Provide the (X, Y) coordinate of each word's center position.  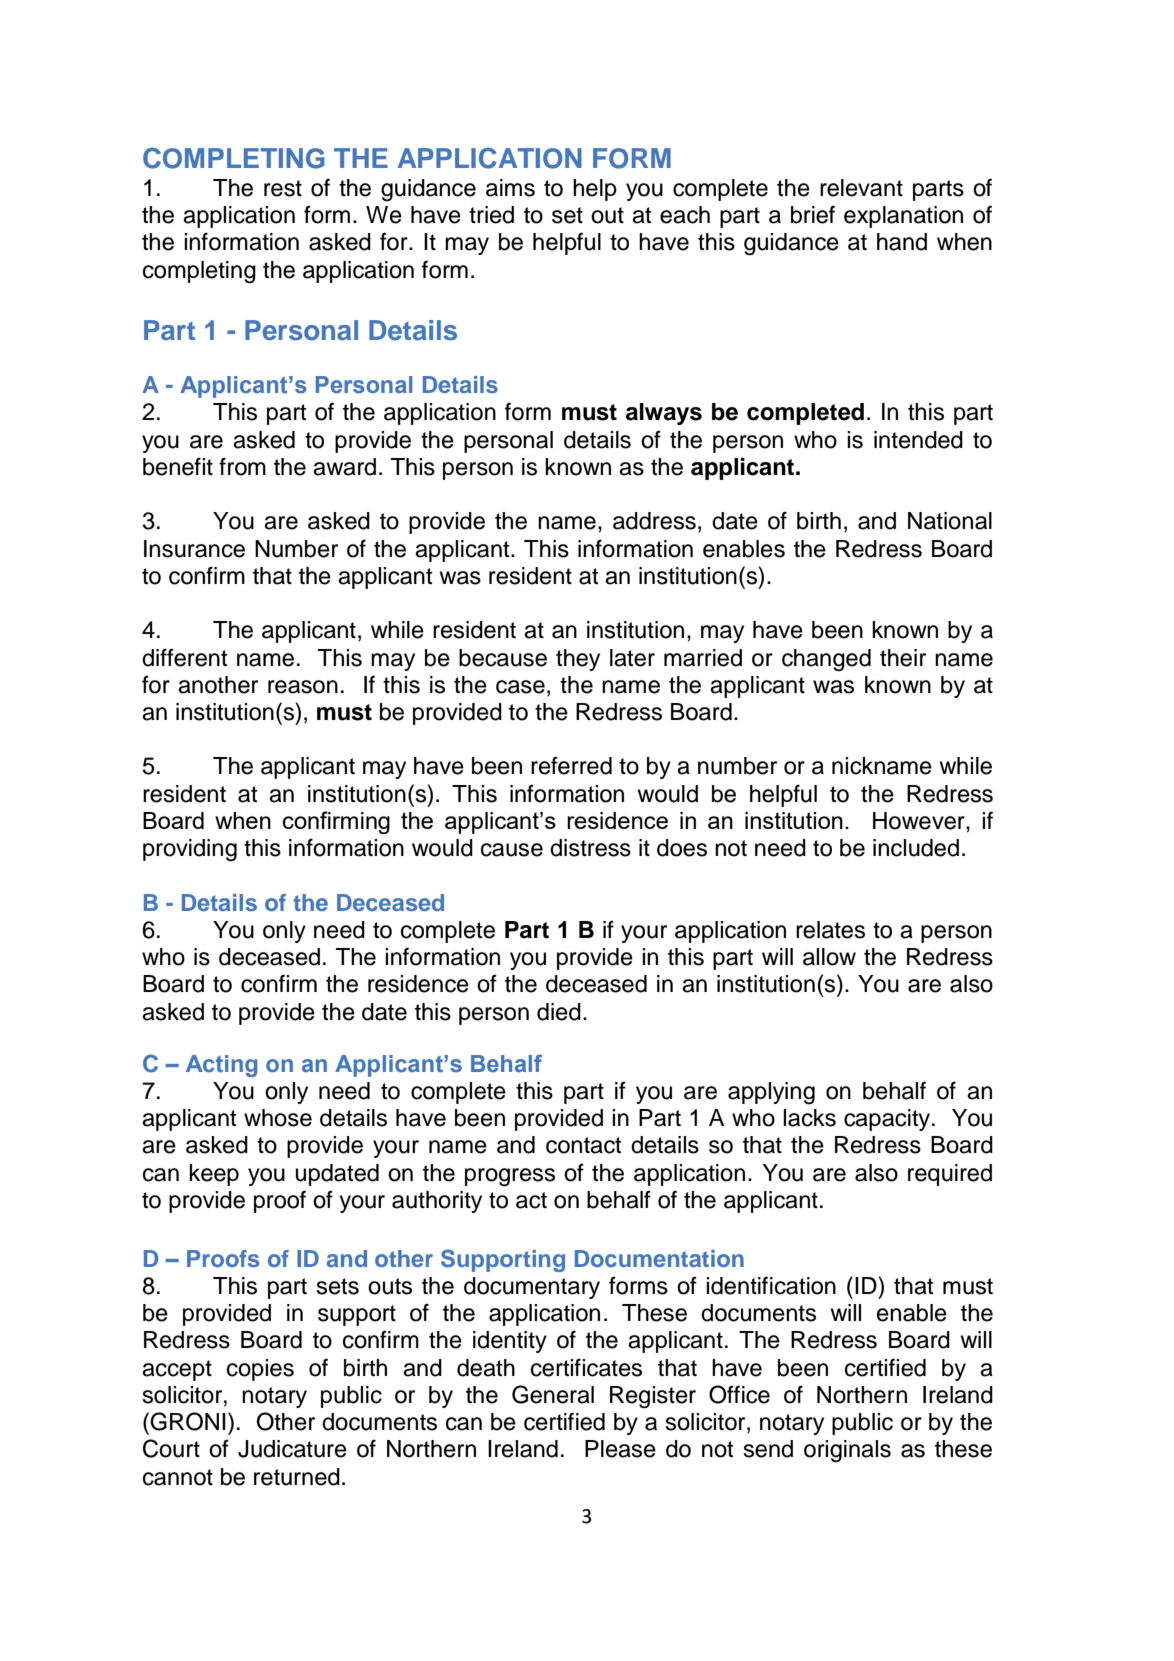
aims (510, 188)
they (578, 660)
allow (829, 957)
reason (303, 687)
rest (283, 188)
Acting (221, 1066)
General (553, 1394)
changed (826, 660)
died (559, 1012)
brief (813, 214)
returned (297, 1477)
